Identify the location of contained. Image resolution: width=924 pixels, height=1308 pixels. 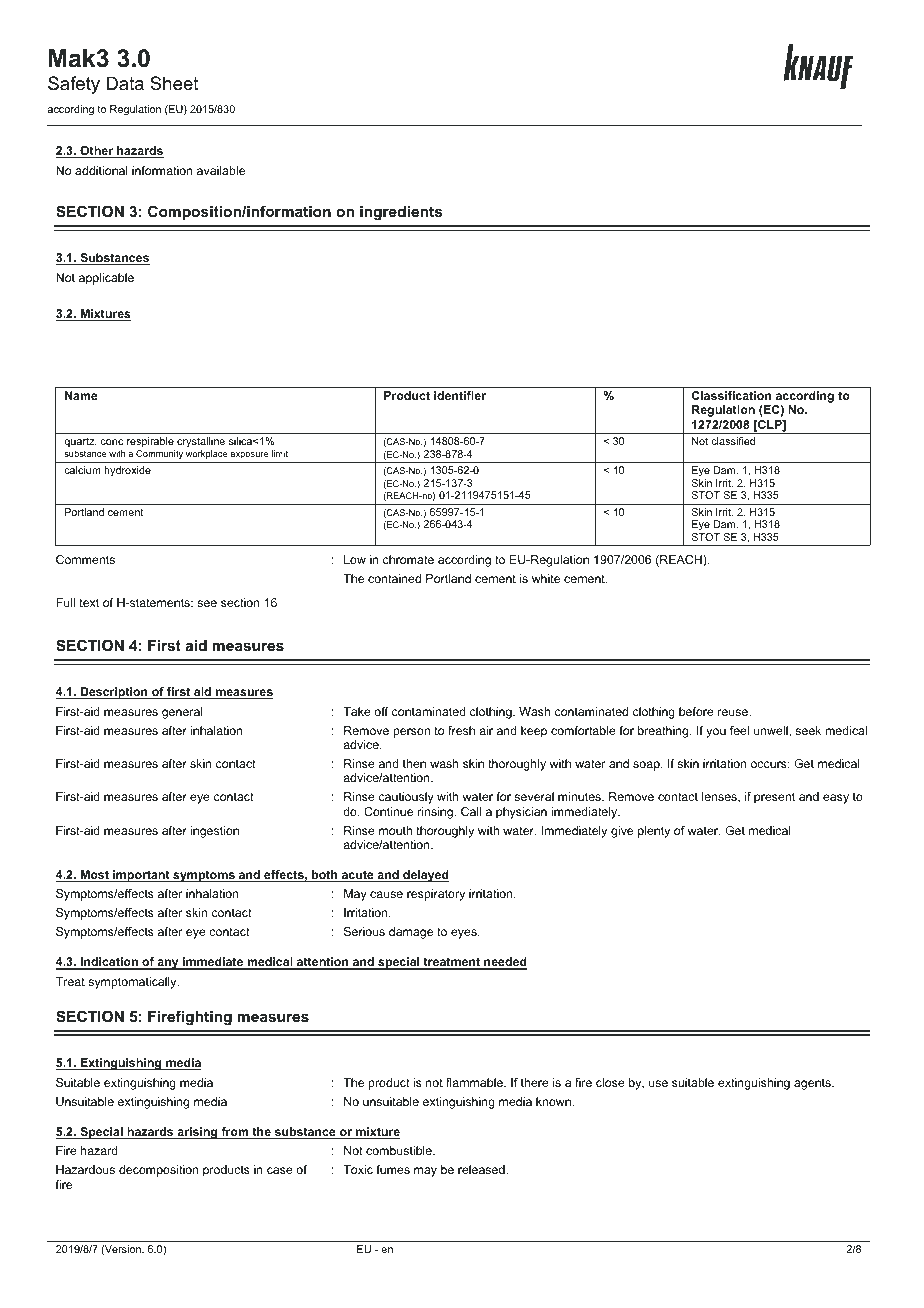
(394, 578).
